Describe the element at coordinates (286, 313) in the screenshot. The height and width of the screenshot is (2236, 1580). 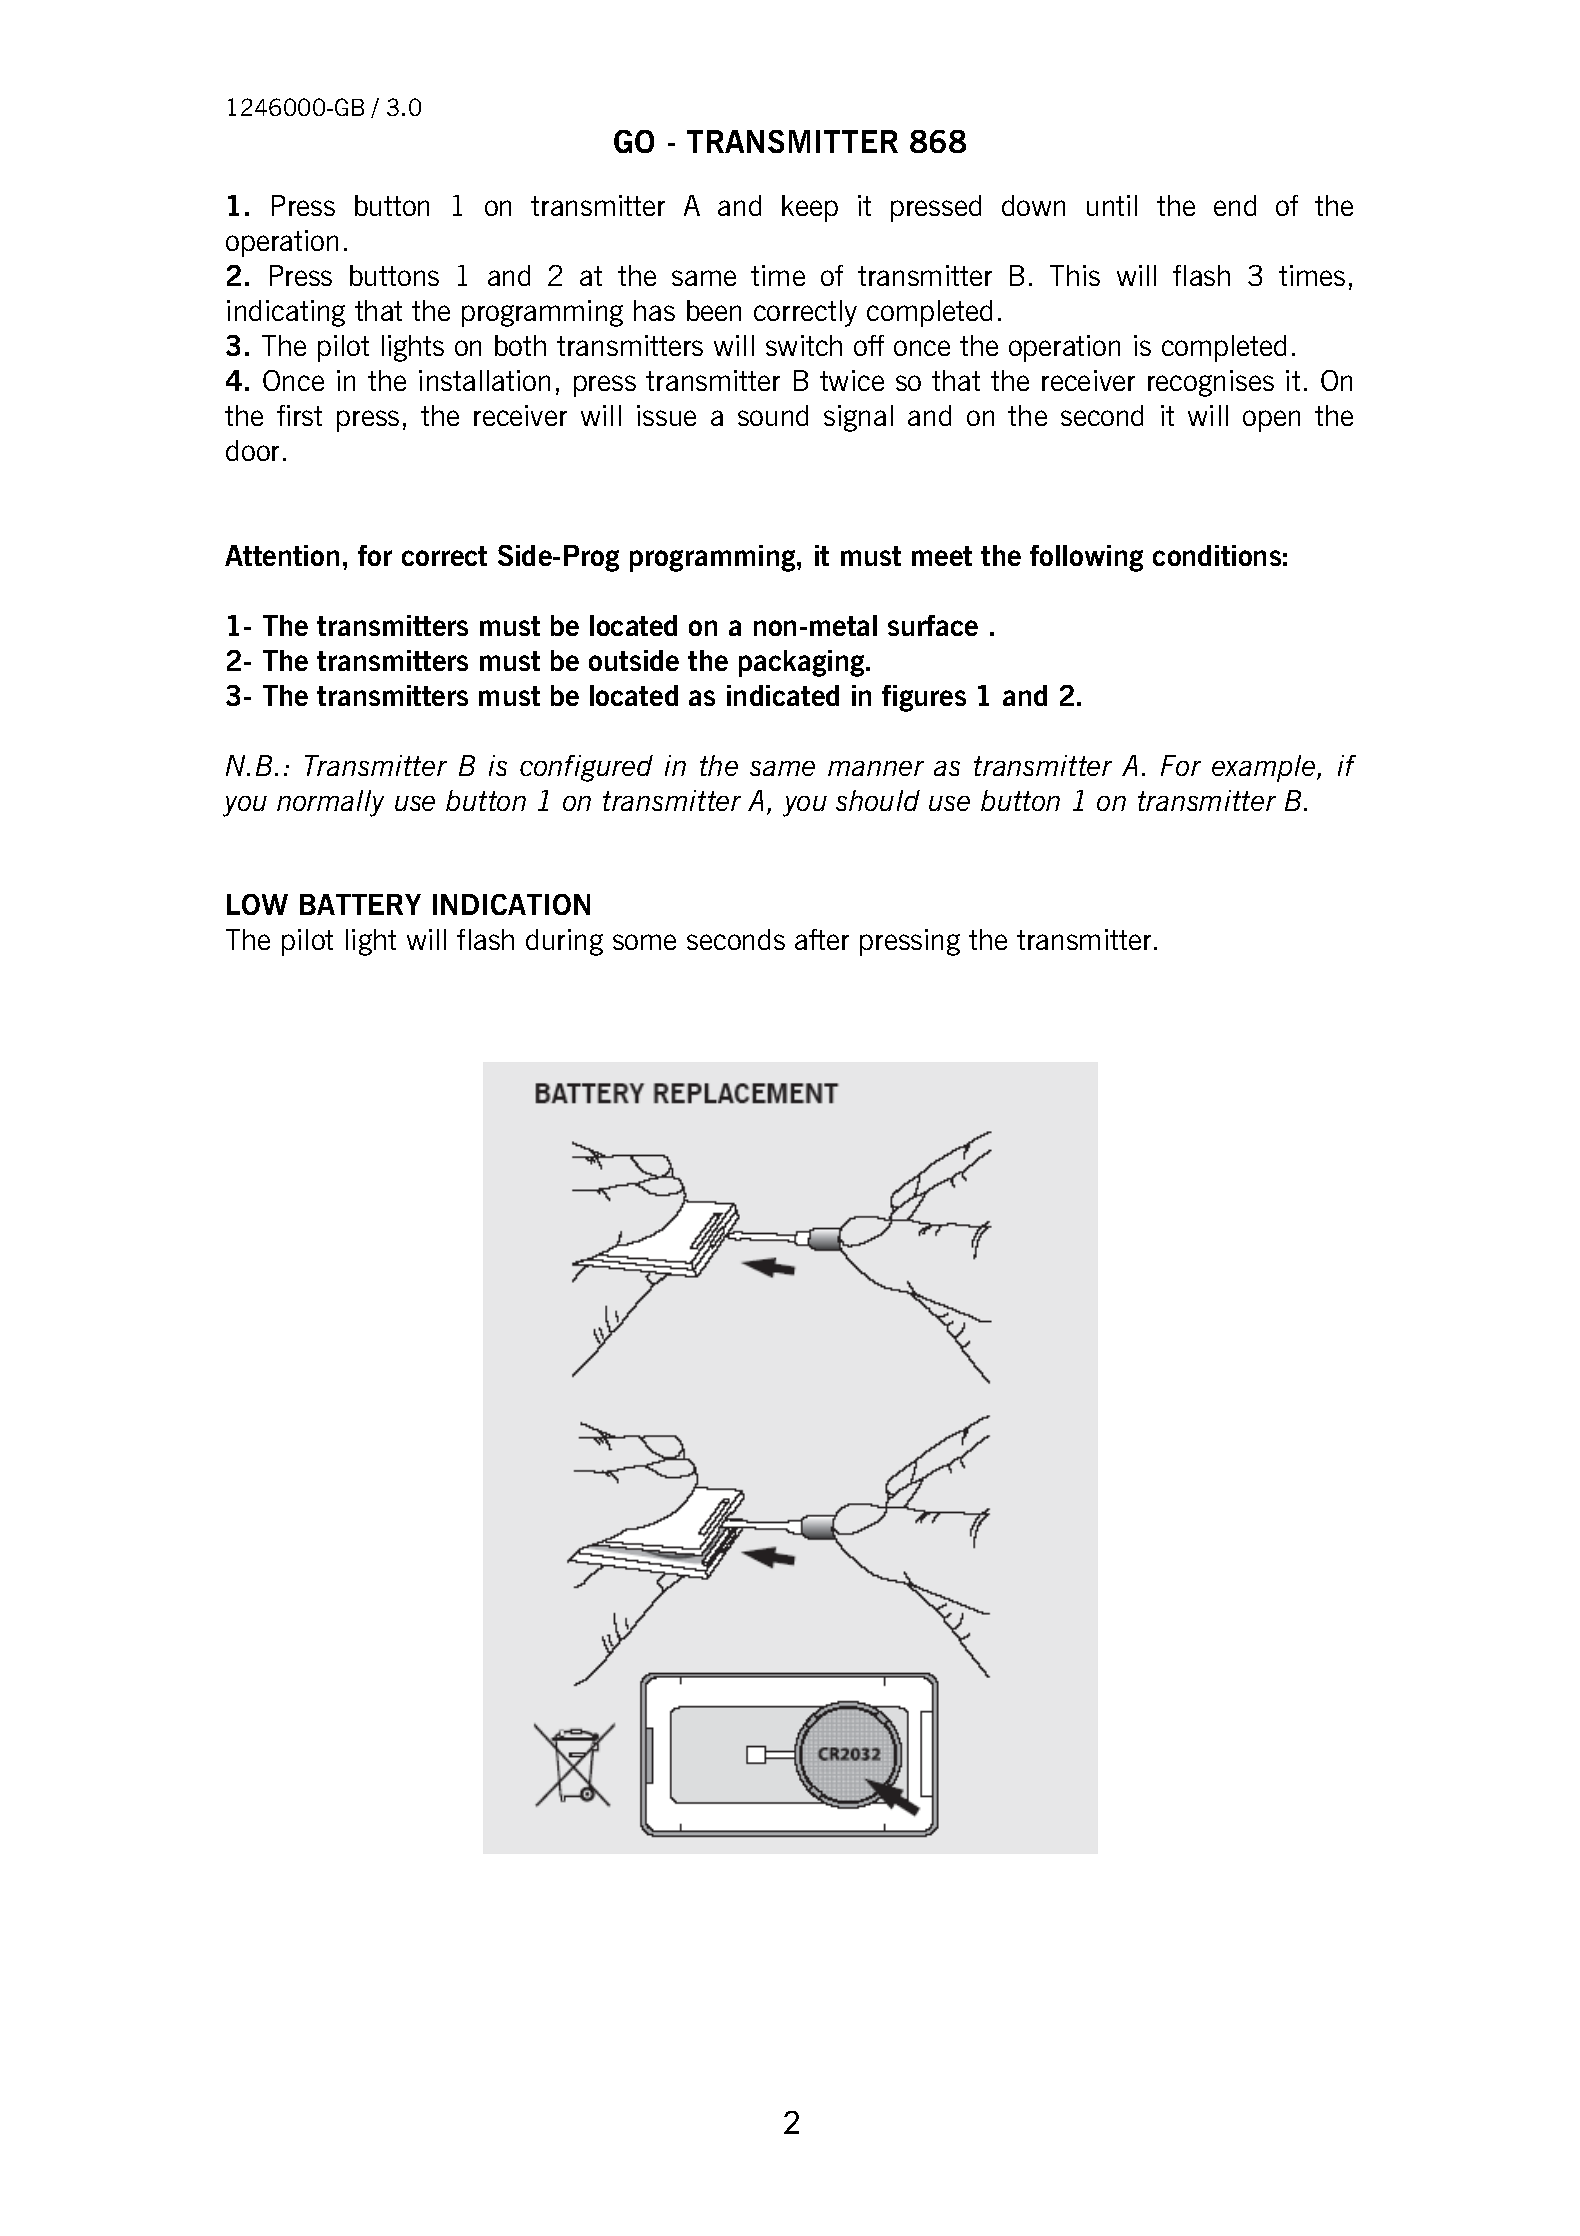
I see `indicating` at that location.
